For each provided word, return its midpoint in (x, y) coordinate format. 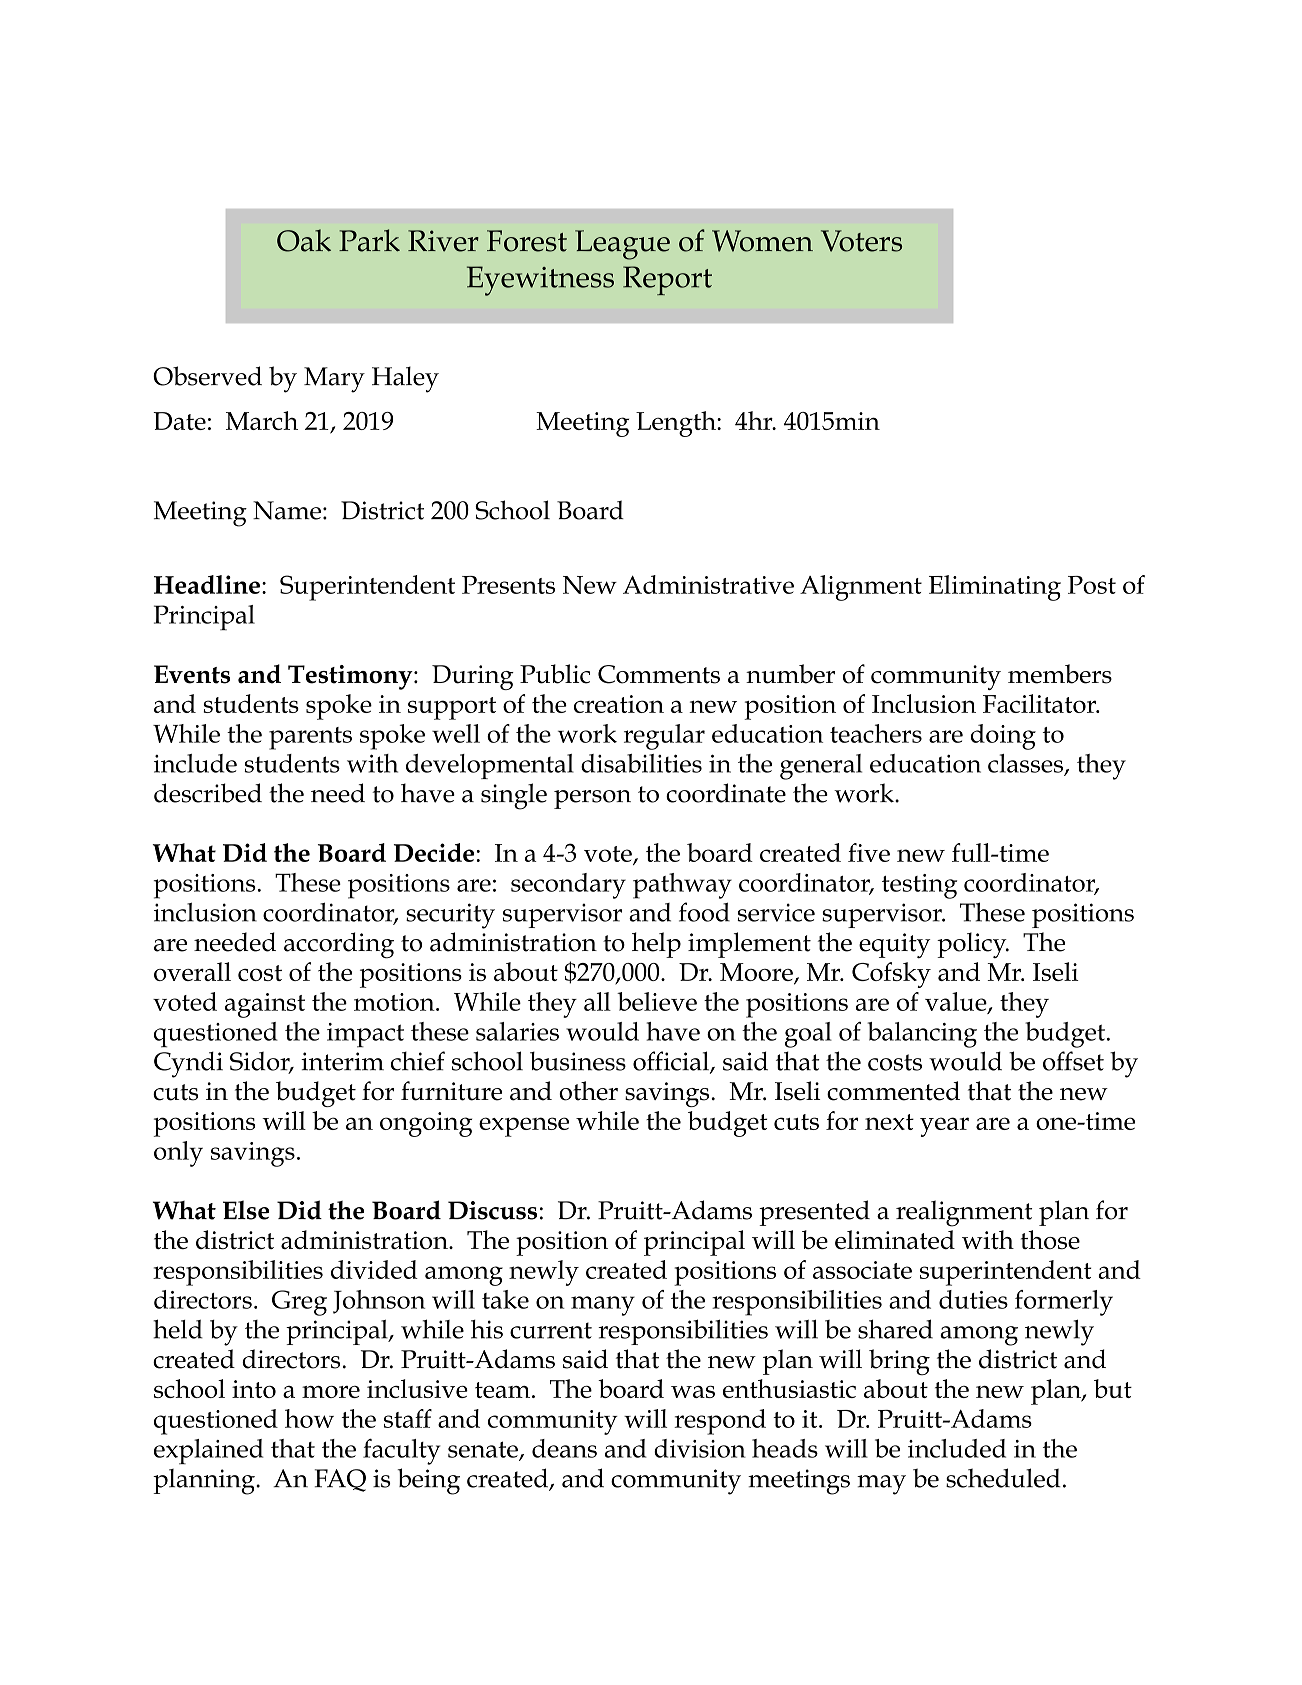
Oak (304, 240)
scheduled (1003, 1478)
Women (762, 241)
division (700, 1448)
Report (667, 280)
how (309, 1418)
